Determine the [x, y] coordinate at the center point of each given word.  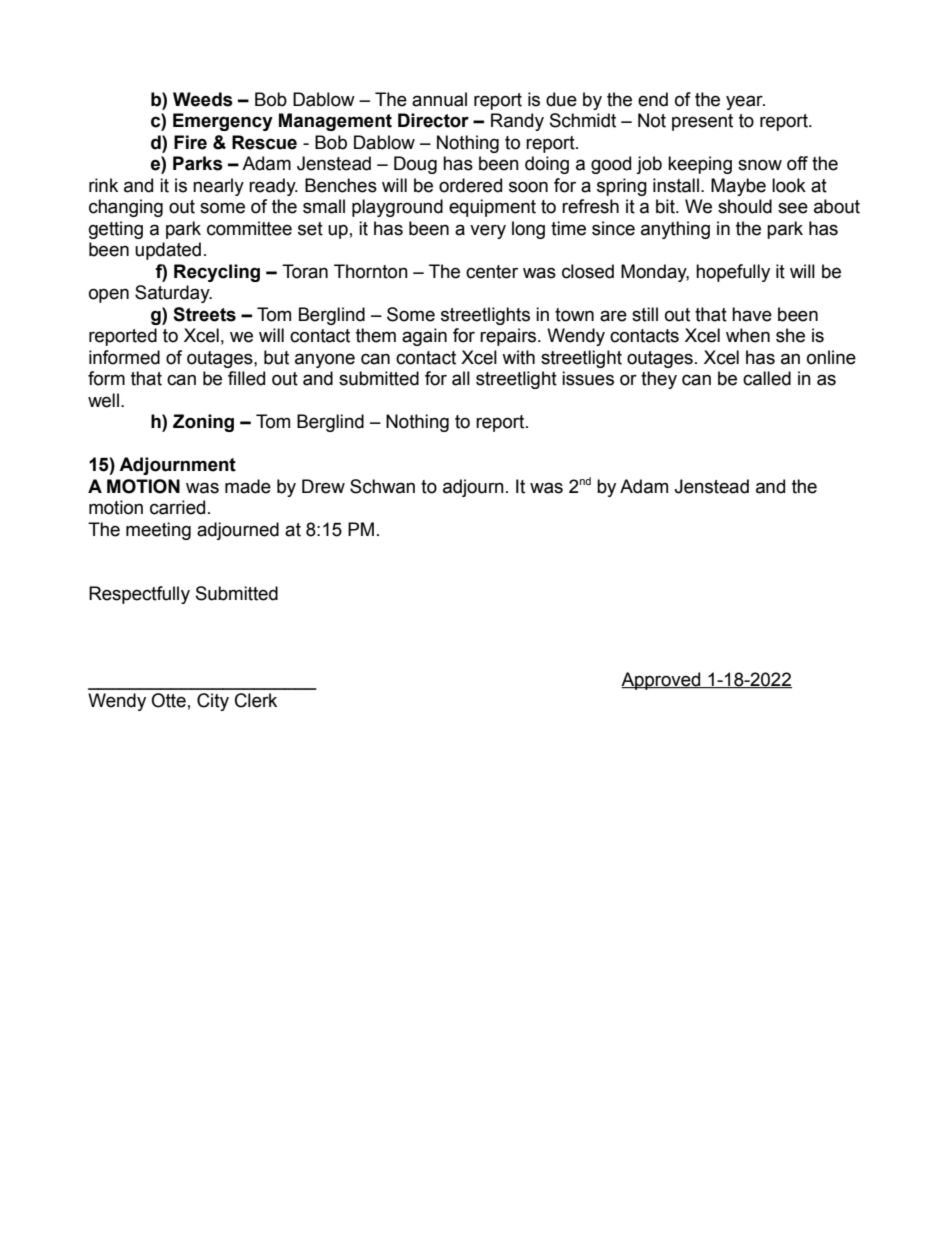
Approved [662, 681]
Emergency [223, 122]
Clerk [256, 700]
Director [433, 120]
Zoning [203, 423]
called [767, 378]
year [745, 102]
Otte [168, 700]
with [518, 357]
